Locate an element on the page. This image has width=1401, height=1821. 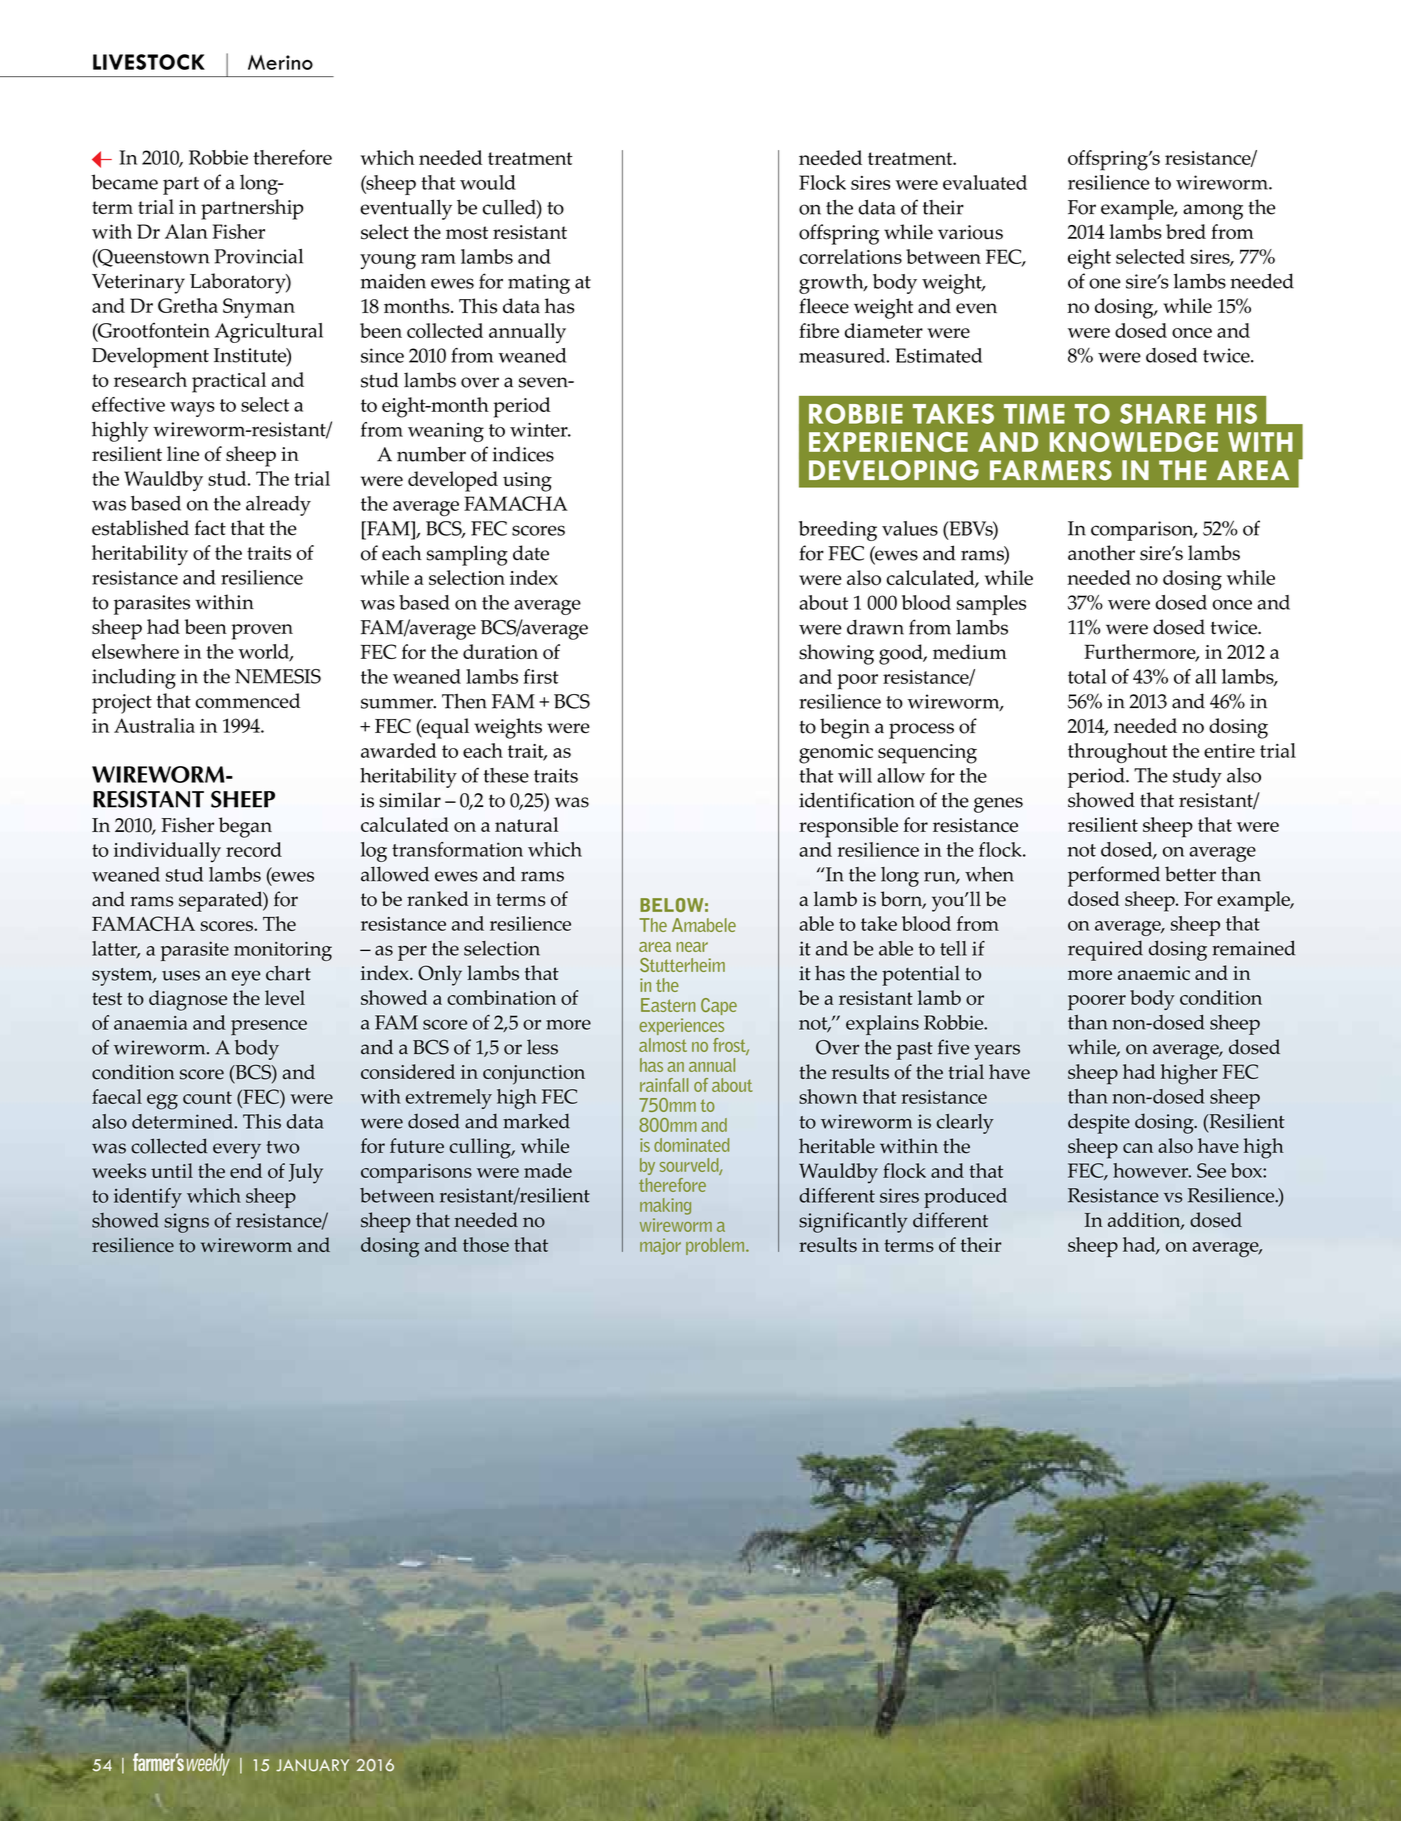
Merino is located at coordinates (280, 62).
